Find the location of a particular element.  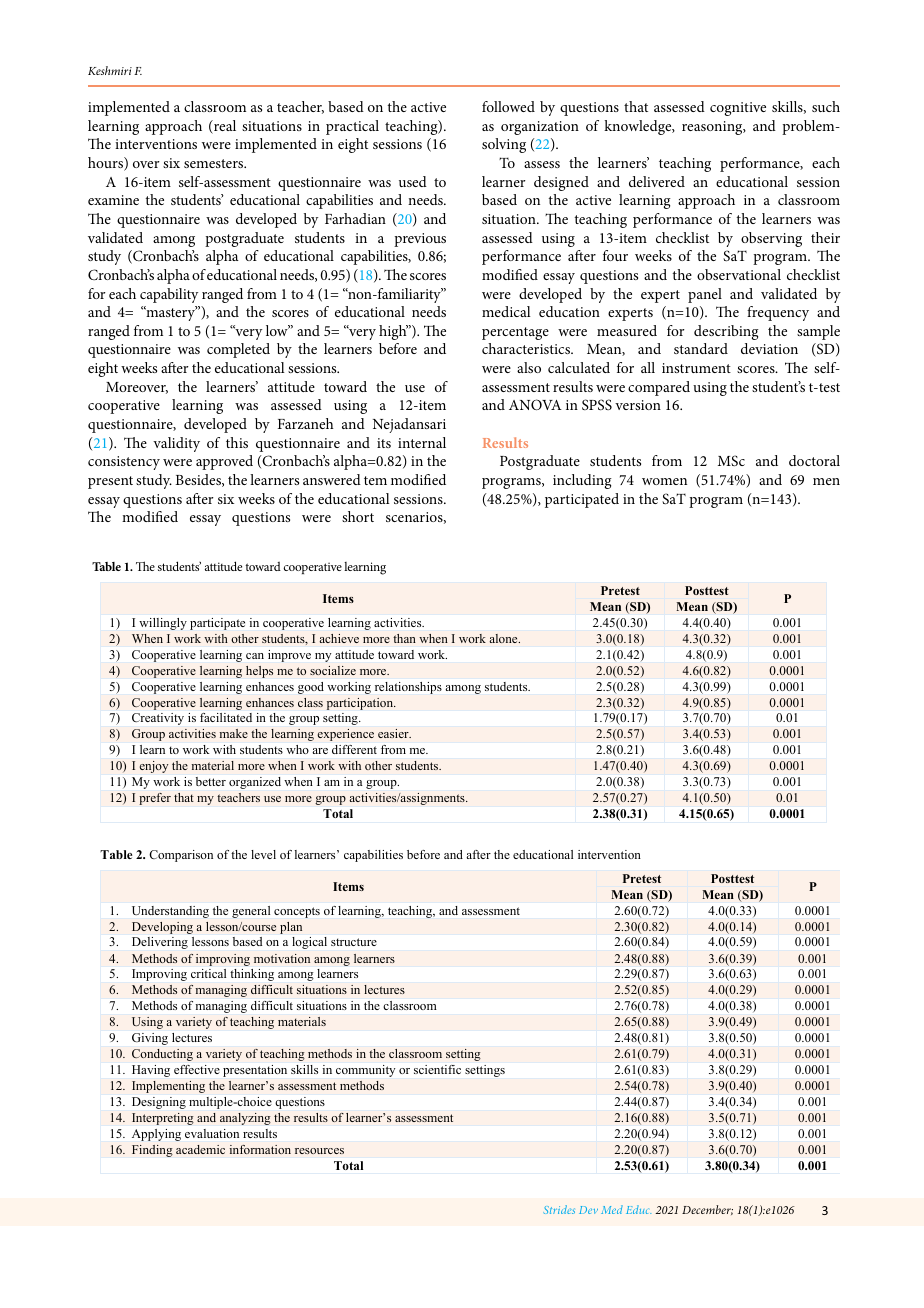

academic is located at coordinates (200, 1149).
